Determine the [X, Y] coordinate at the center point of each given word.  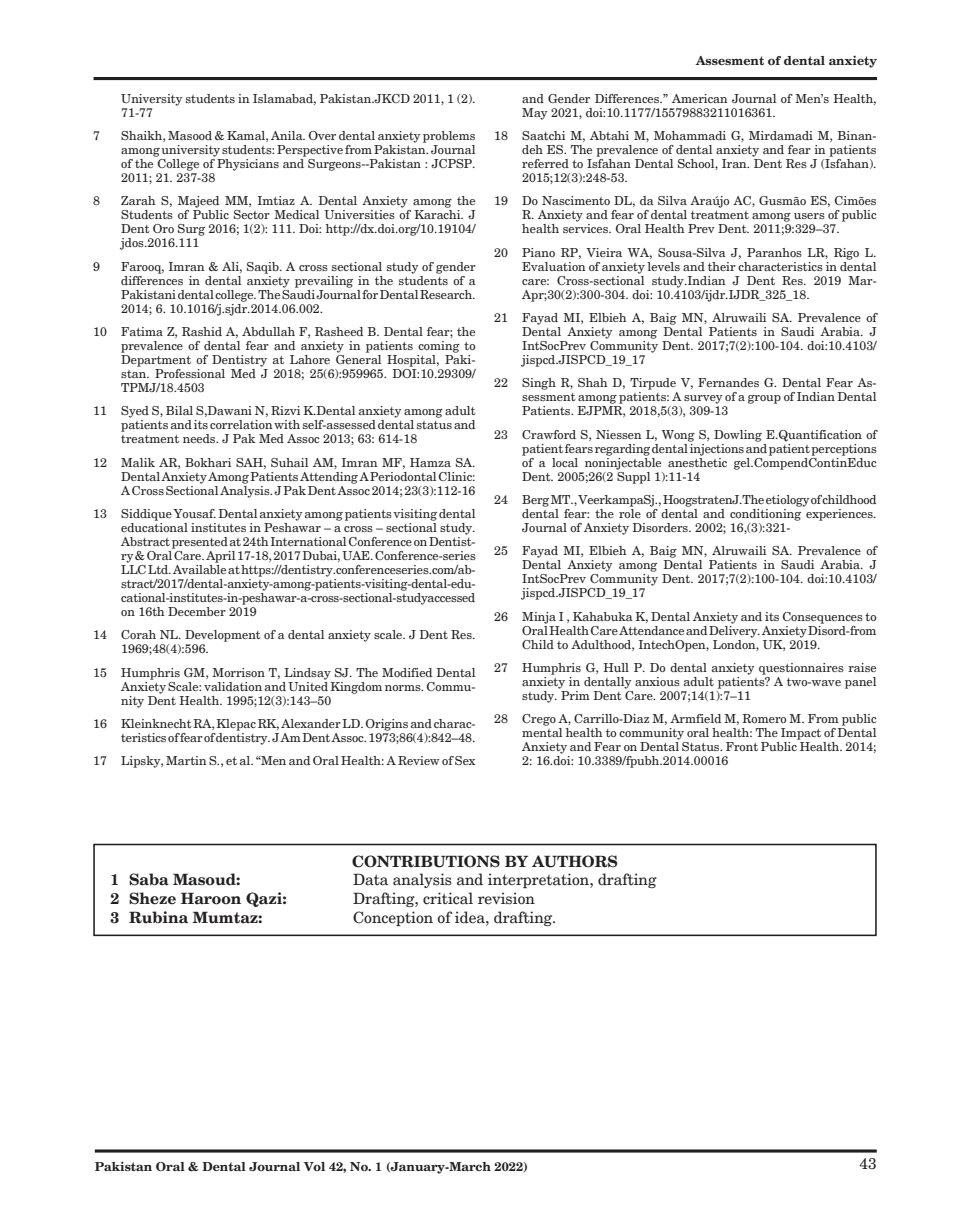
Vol [314, 1166]
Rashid [202, 331]
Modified [407, 672]
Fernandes [728, 382]
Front [742, 746]
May [534, 114]
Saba [149, 879]
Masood [190, 135]
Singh [539, 384]
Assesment [729, 60]
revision [506, 898]
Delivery [734, 630]
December [197, 611]
